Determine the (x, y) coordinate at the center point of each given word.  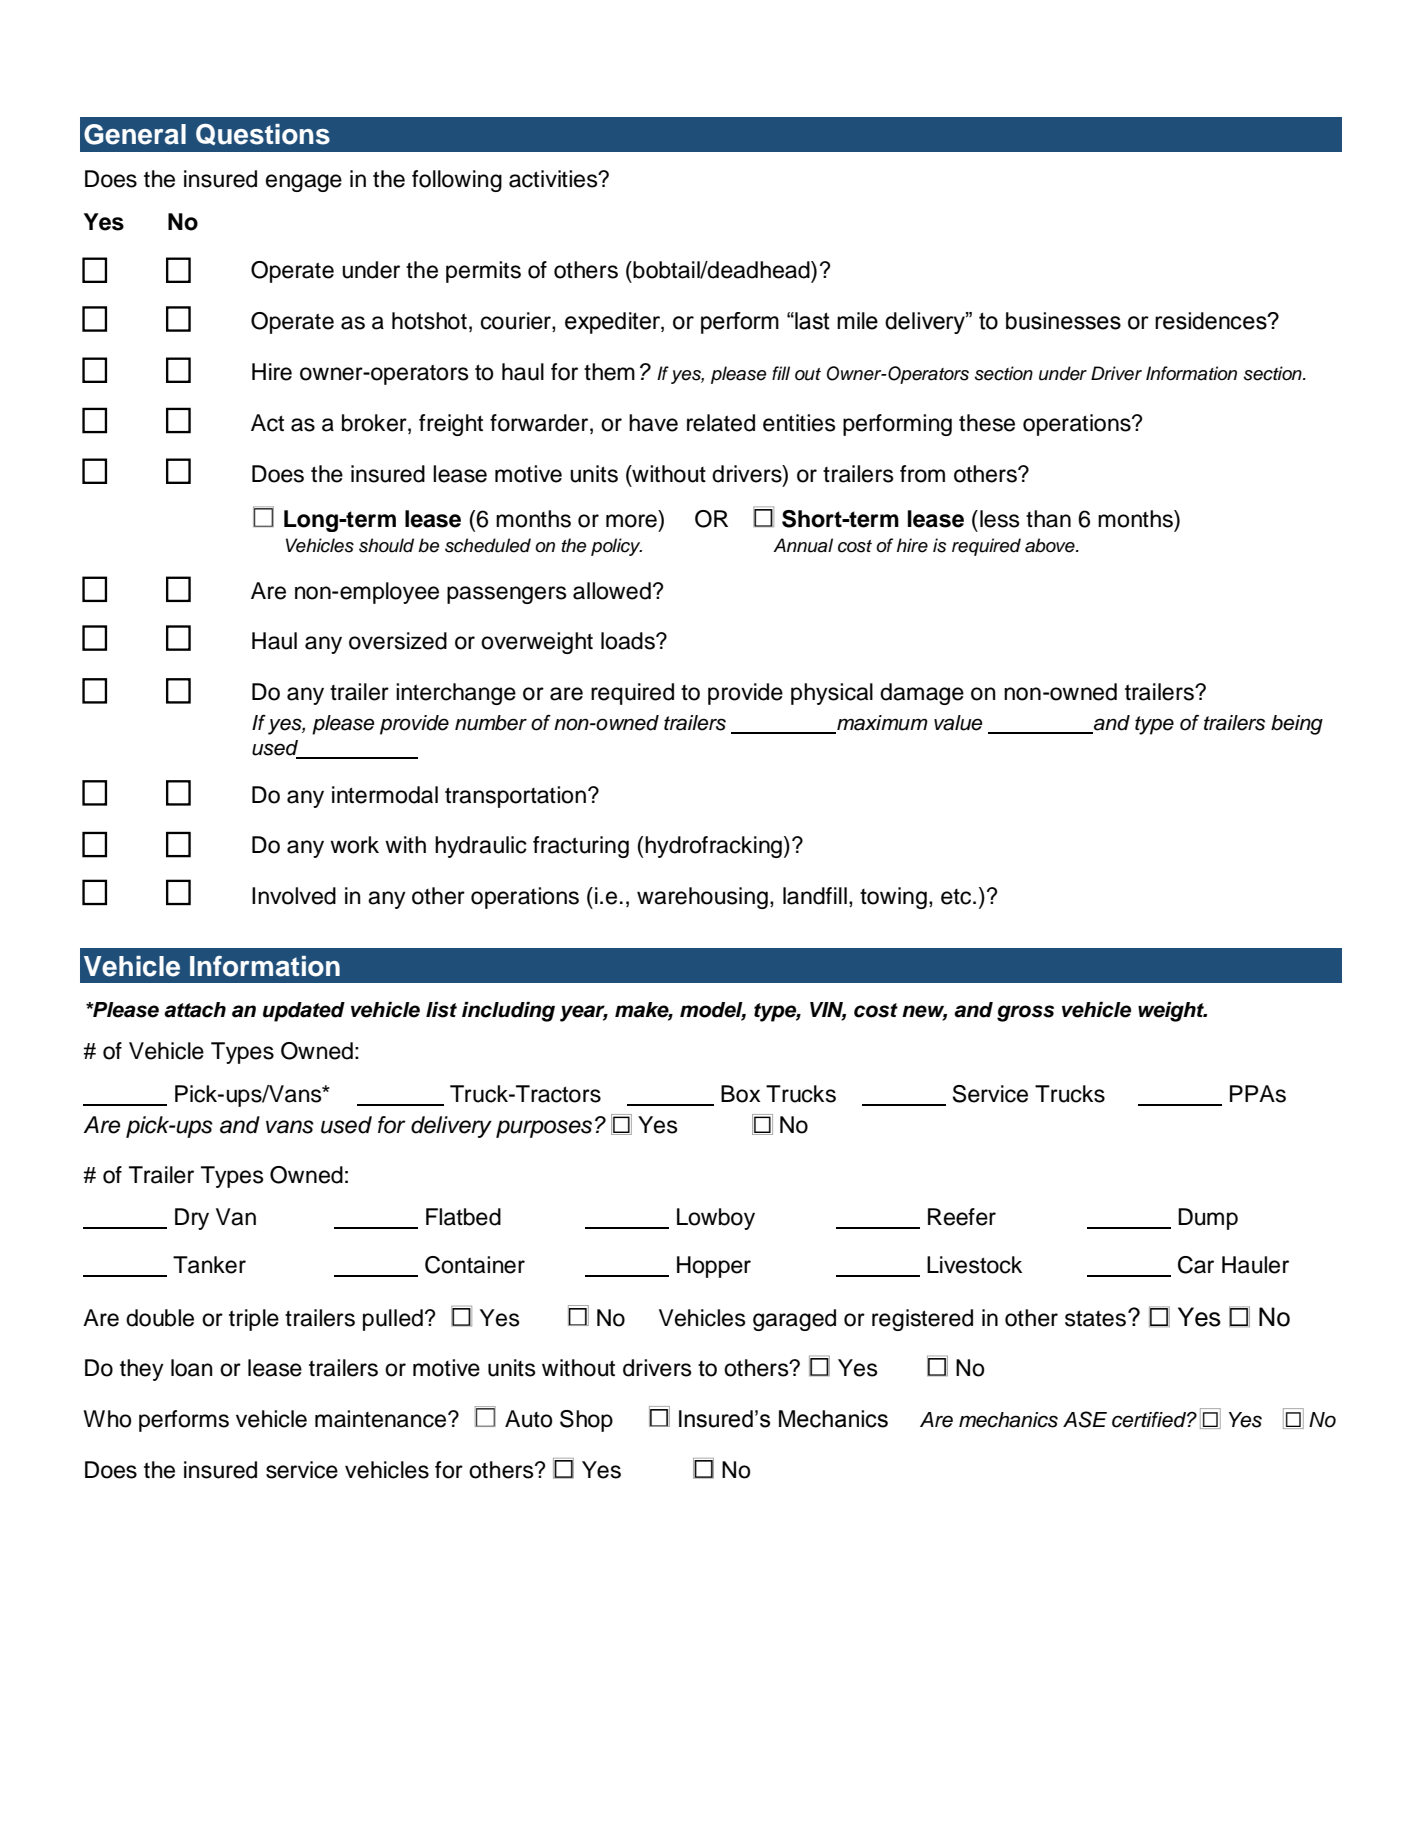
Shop (586, 1421)
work (354, 845)
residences (1212, 321)
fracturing (581, 847)
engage (304, 183)
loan (192, 1368)
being (1297, 725)
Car (1196, 1265)
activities (554, 179)
